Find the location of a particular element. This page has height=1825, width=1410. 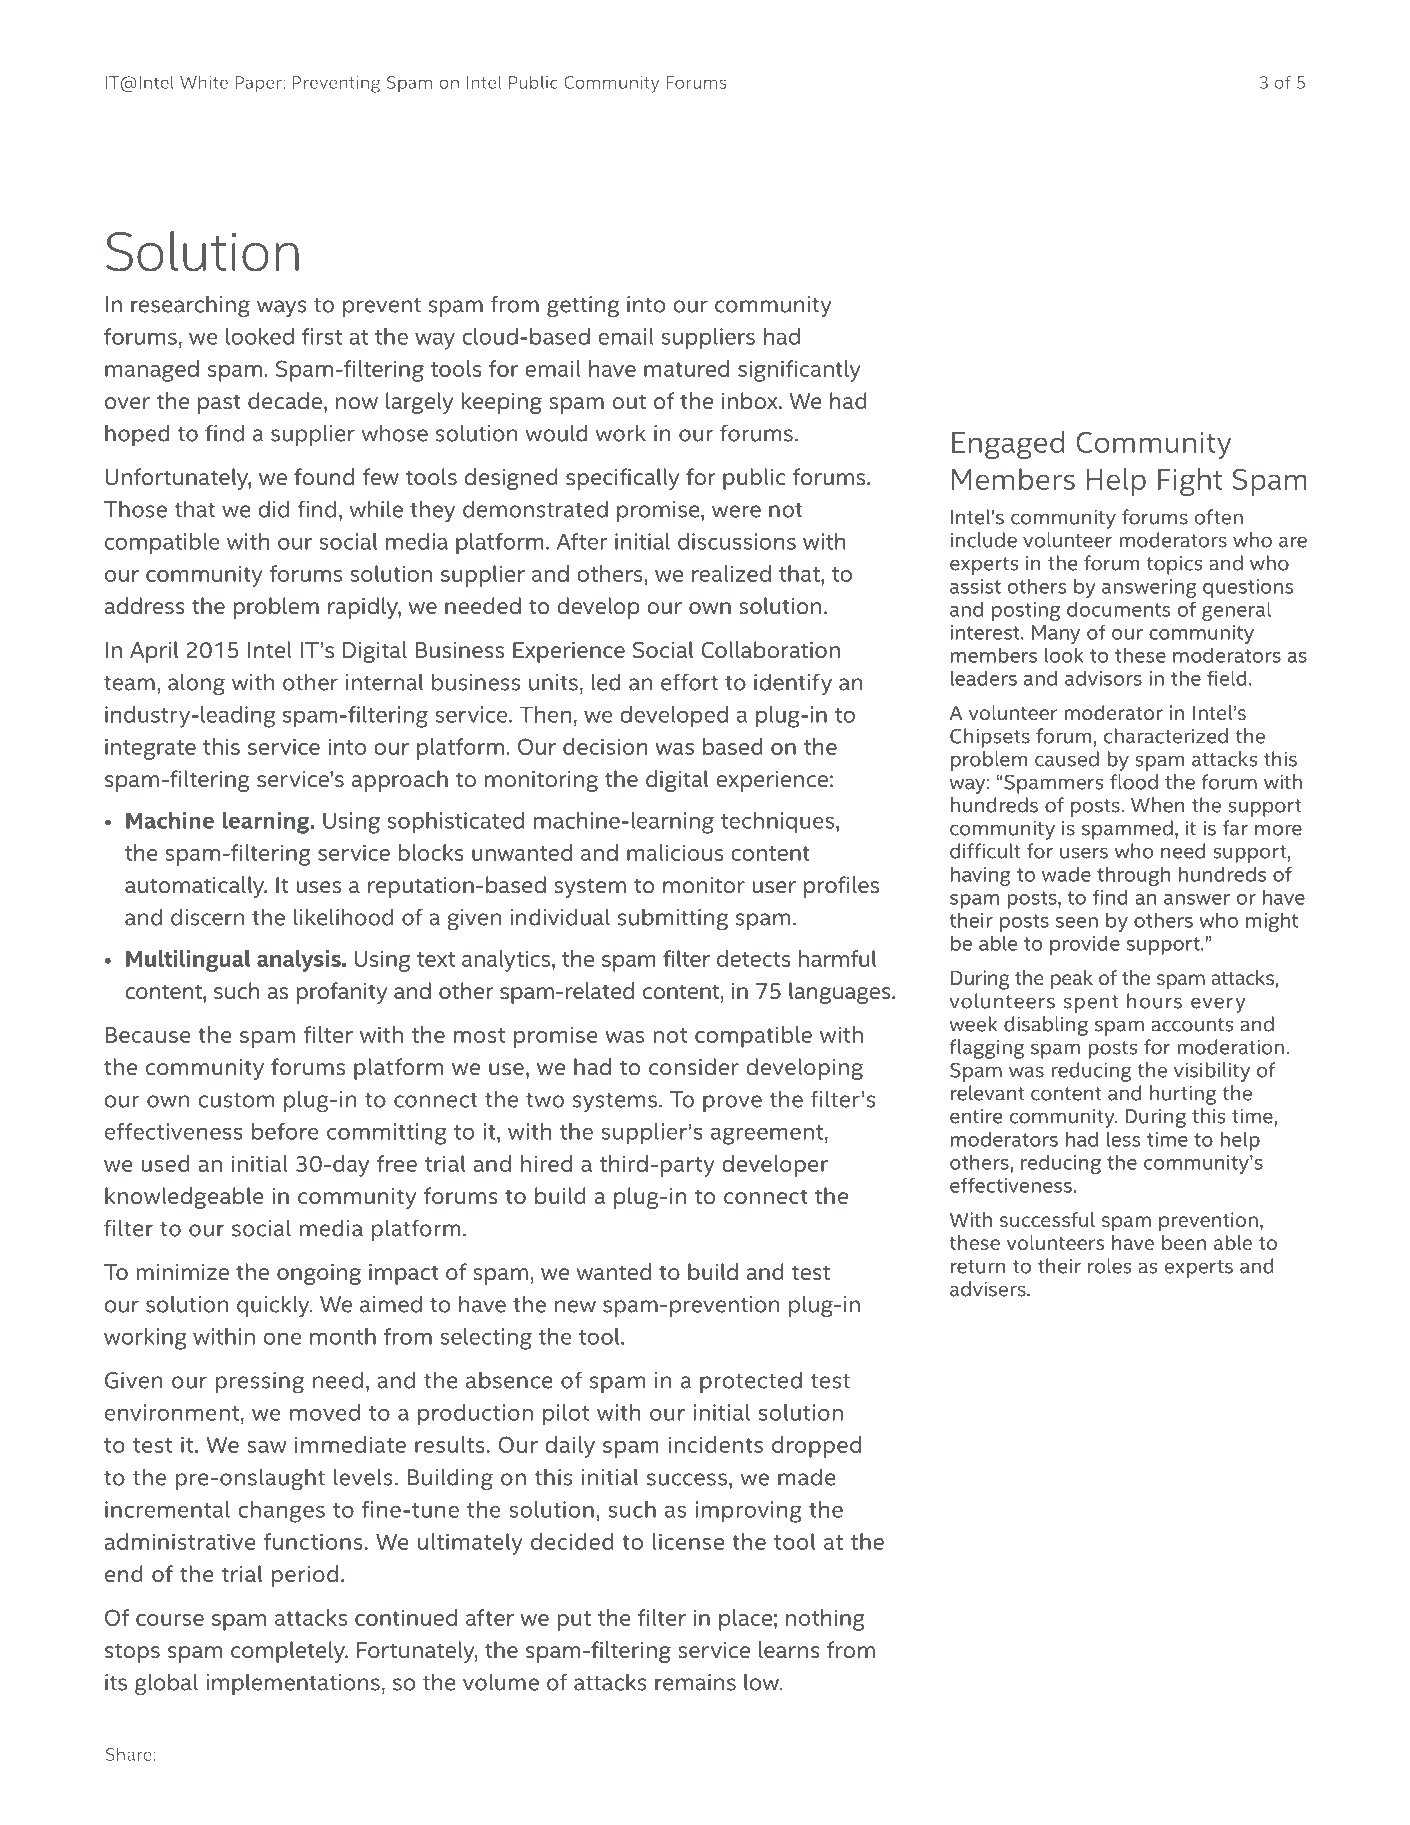

implementations is located at coordinates (293, 1684).
